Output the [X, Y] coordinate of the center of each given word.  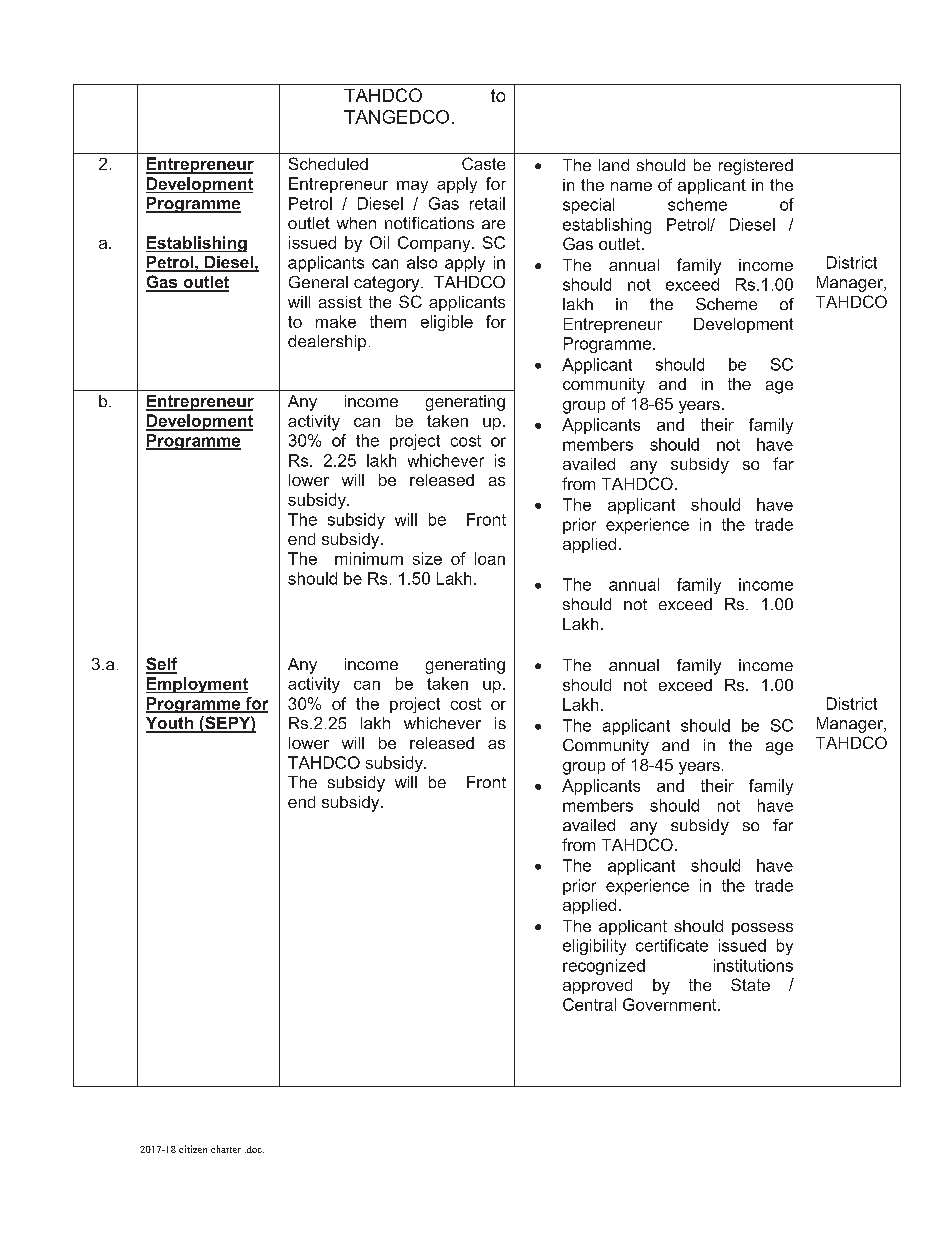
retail [487, 203]
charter [226, 1149]
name [631, 186]
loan [490, 558]
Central [589, 1004]
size [427, 558]
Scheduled [328, 163]
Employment [197, 685]
